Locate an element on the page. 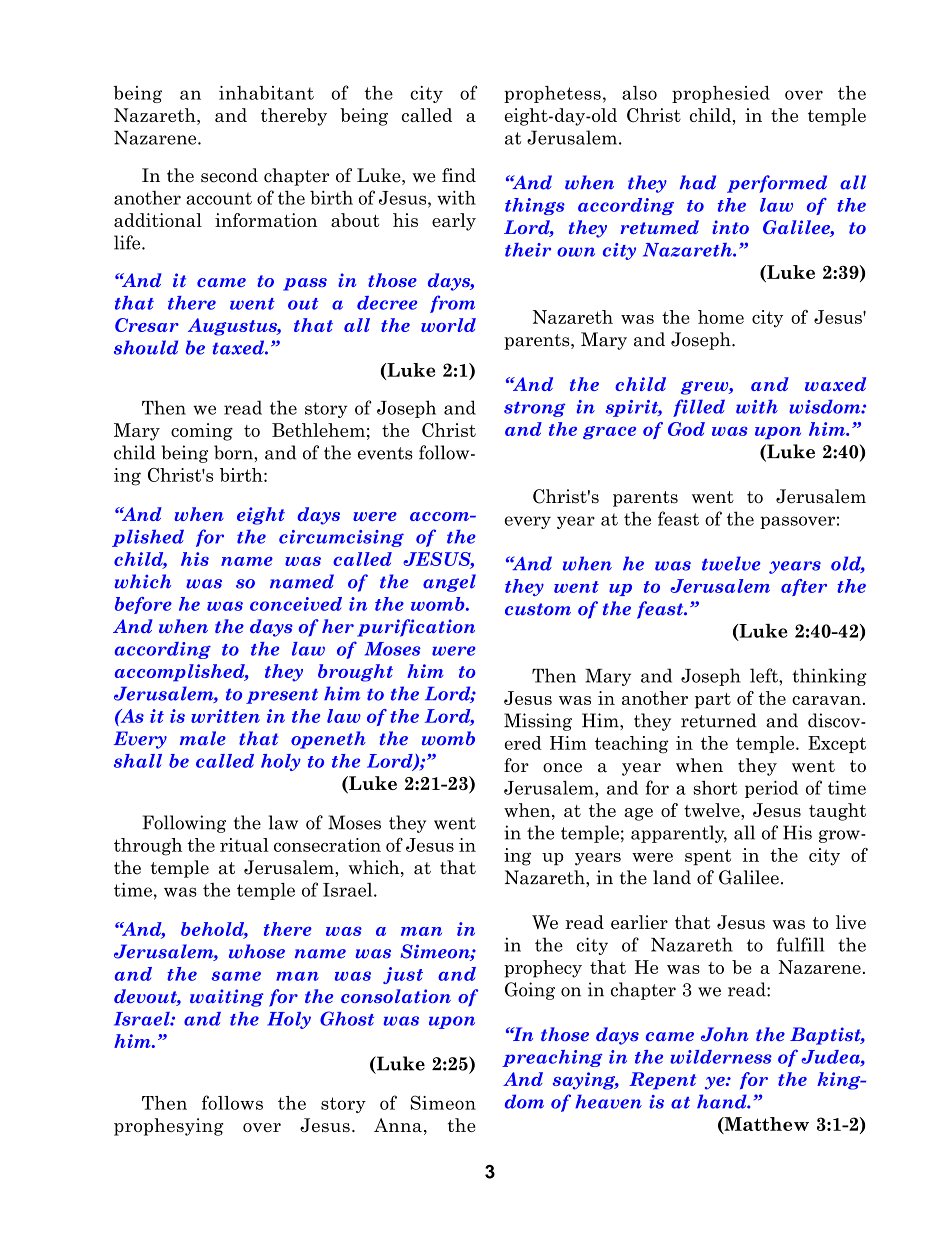  should is located at coordinates (146, 347).
